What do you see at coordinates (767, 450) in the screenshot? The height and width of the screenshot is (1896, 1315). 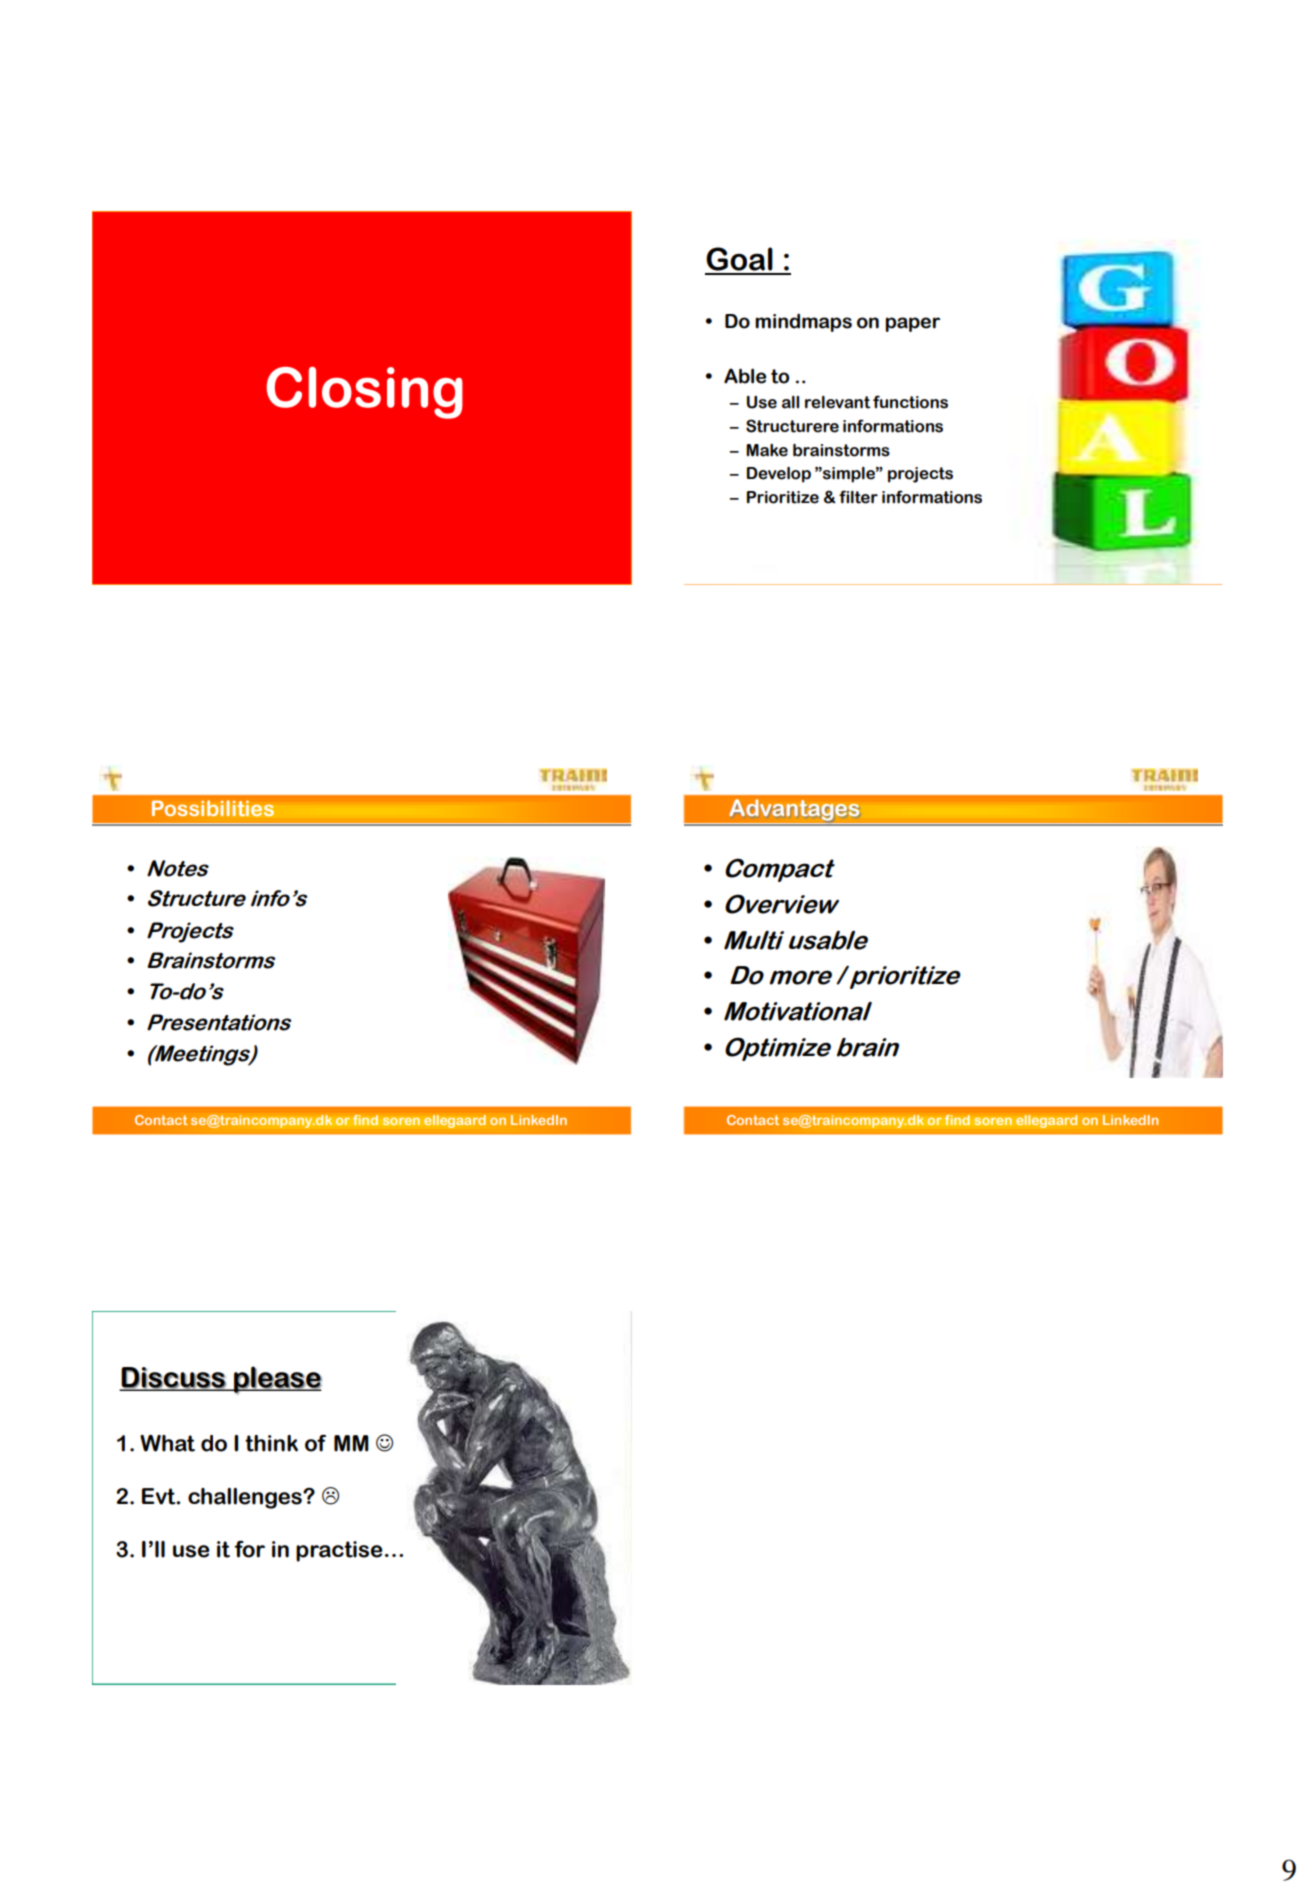 I see `Make` at bounding box center [767, 450].
